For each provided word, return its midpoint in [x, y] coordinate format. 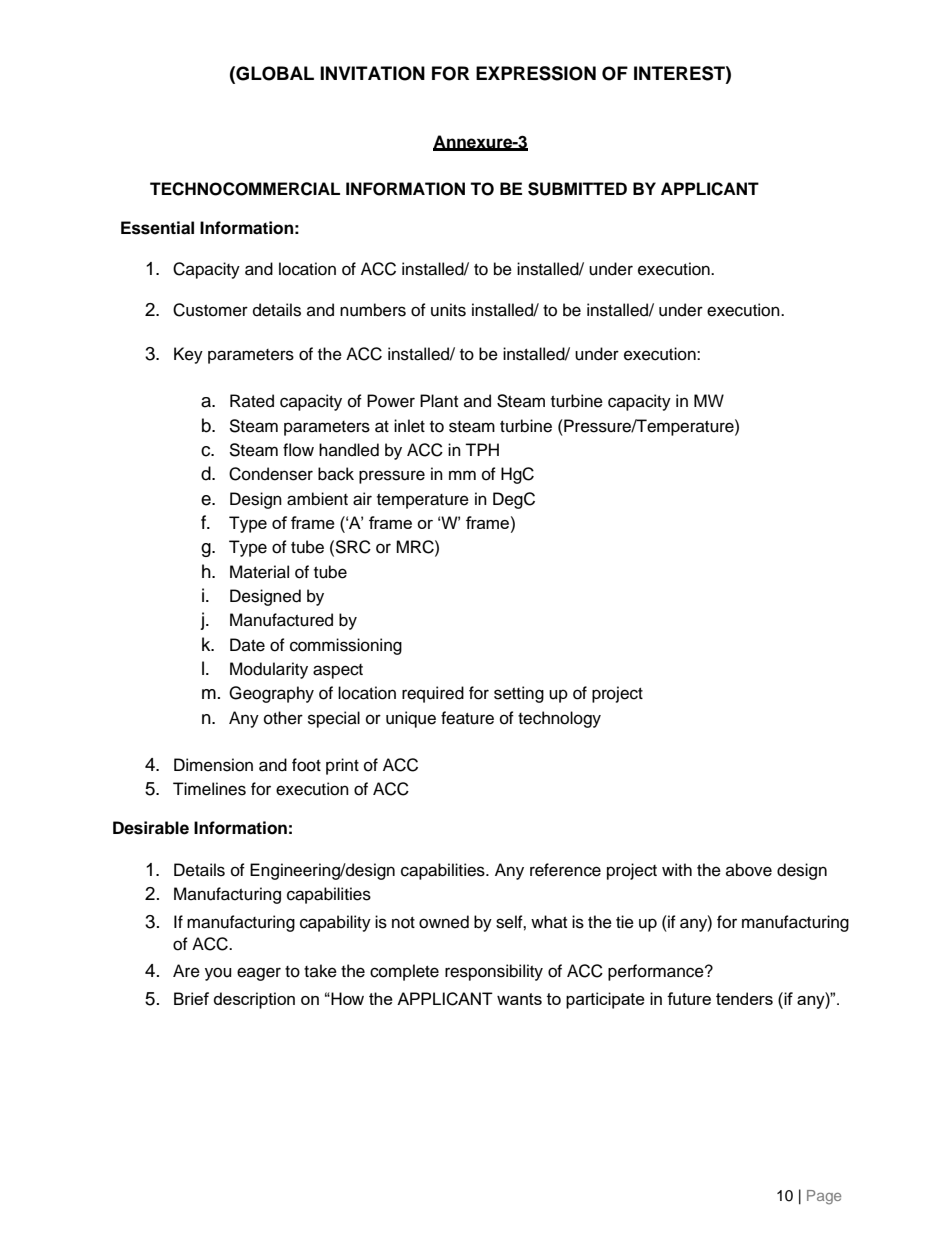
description [254, 1000]
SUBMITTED [577, 189]
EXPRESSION [536, 73]
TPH [482, 449]
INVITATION [372, 73]
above [749, 870]
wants [519, 999]
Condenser [271, 474]
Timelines [209, 789]
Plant [439, 400]
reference [565, 870]
